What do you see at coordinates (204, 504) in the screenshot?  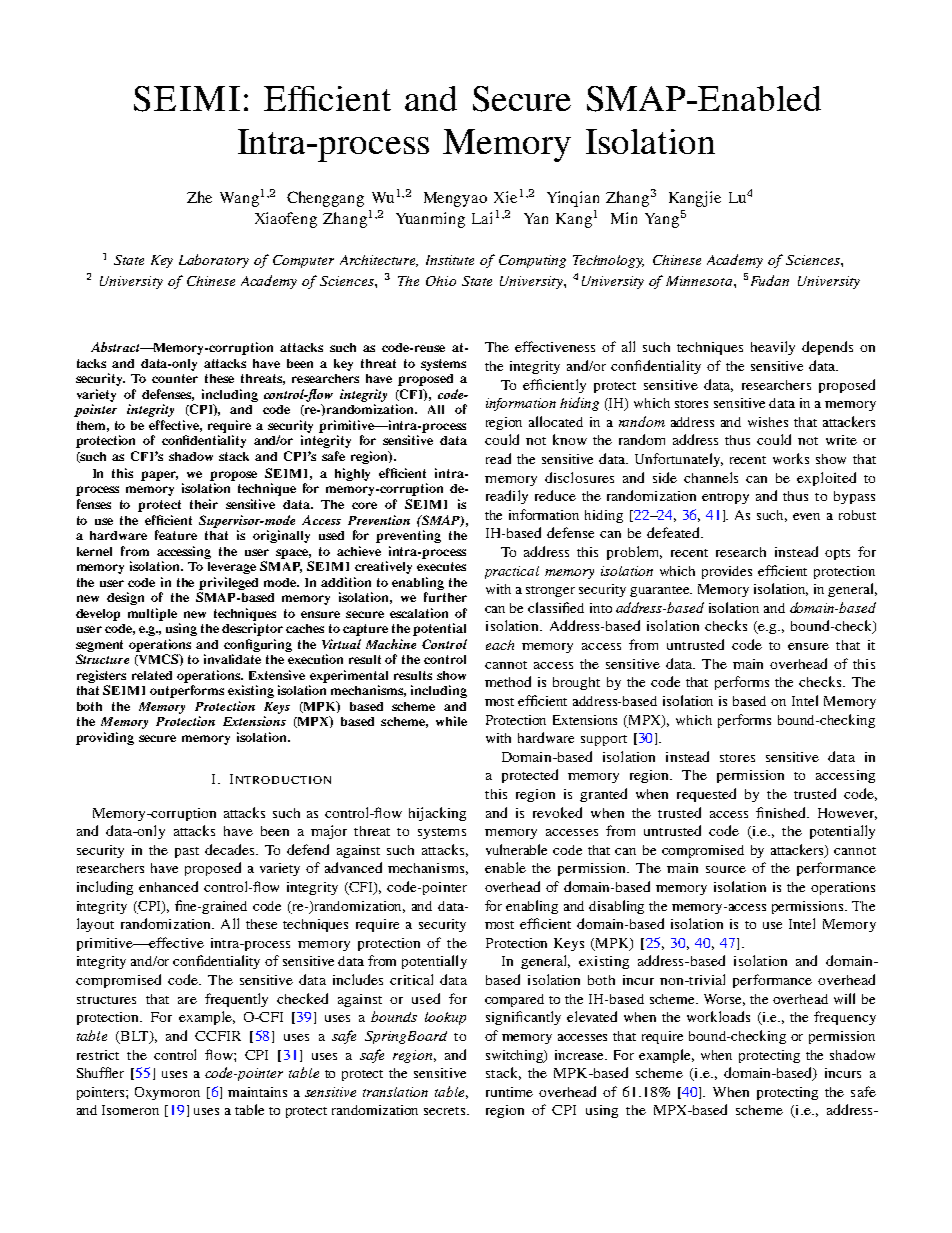 I see `their` at bounding box center [204, 504].
